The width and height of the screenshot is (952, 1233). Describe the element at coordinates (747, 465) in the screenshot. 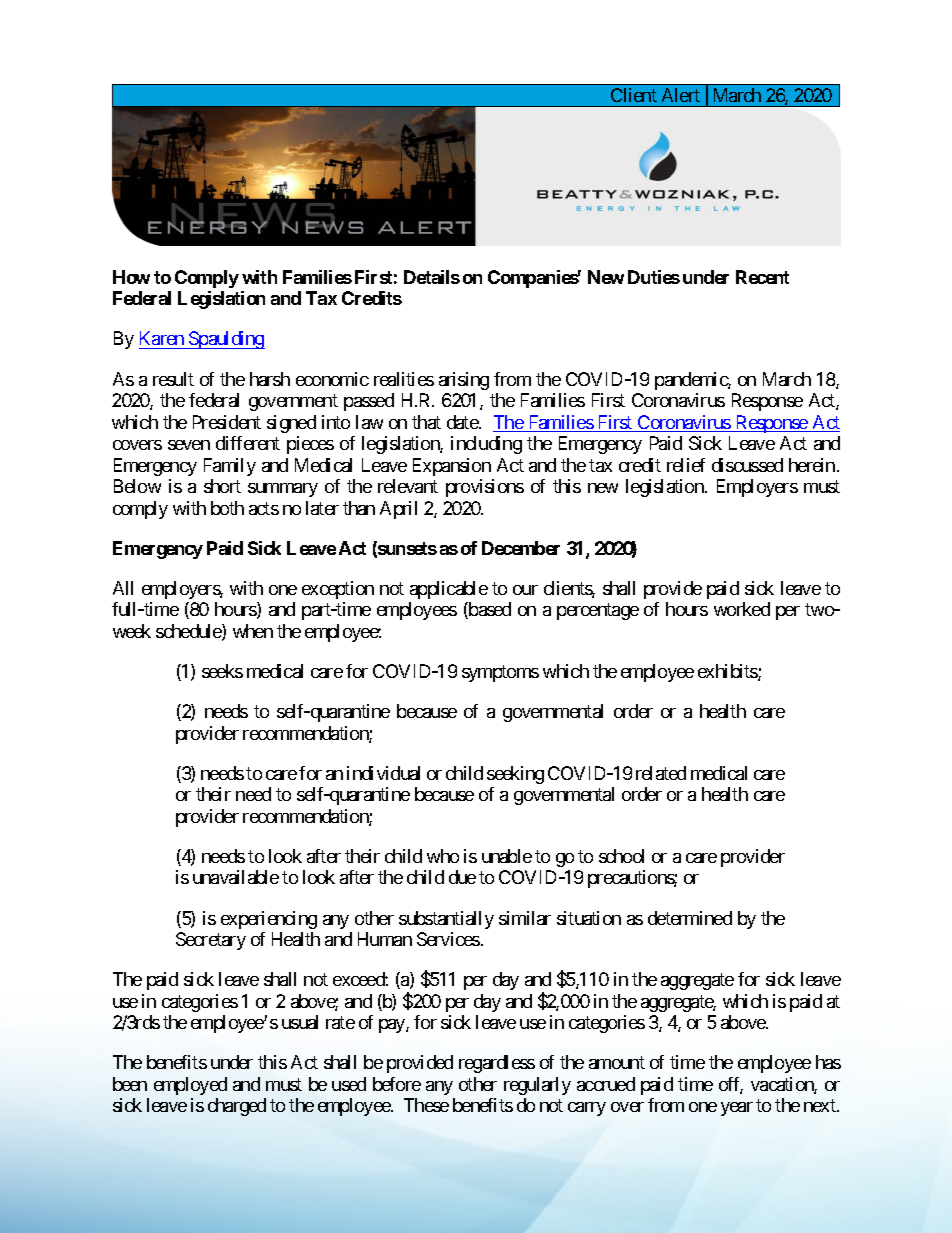

I see `discussed` at that location.
